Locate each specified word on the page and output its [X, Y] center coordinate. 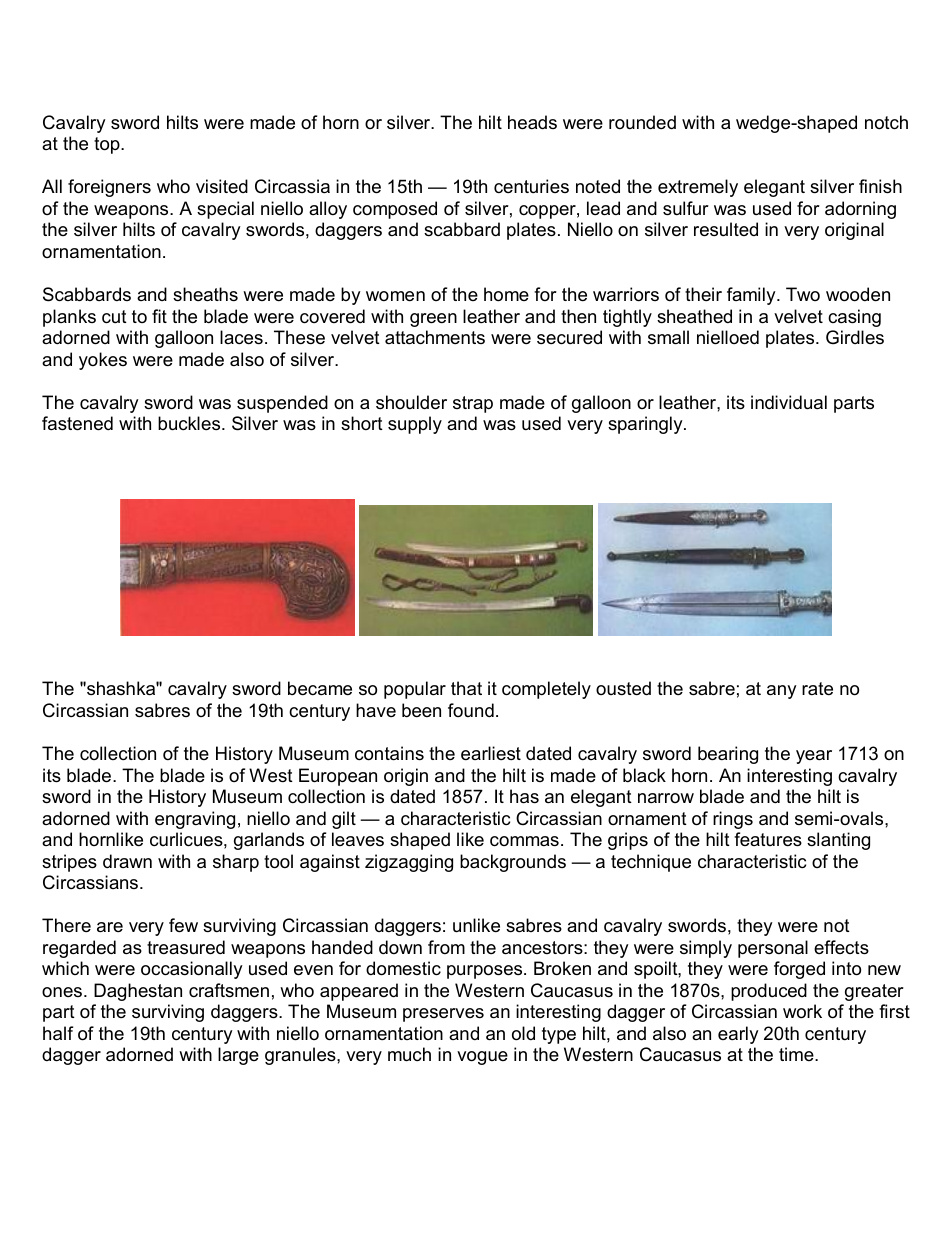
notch [886, 122]
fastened [77, 423]
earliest [491, 753]
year [814, 757]
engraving [195, 820]
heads [532, 122]
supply [415, 425]
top [108, 145]
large [238, 1056]
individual [789, 402]
